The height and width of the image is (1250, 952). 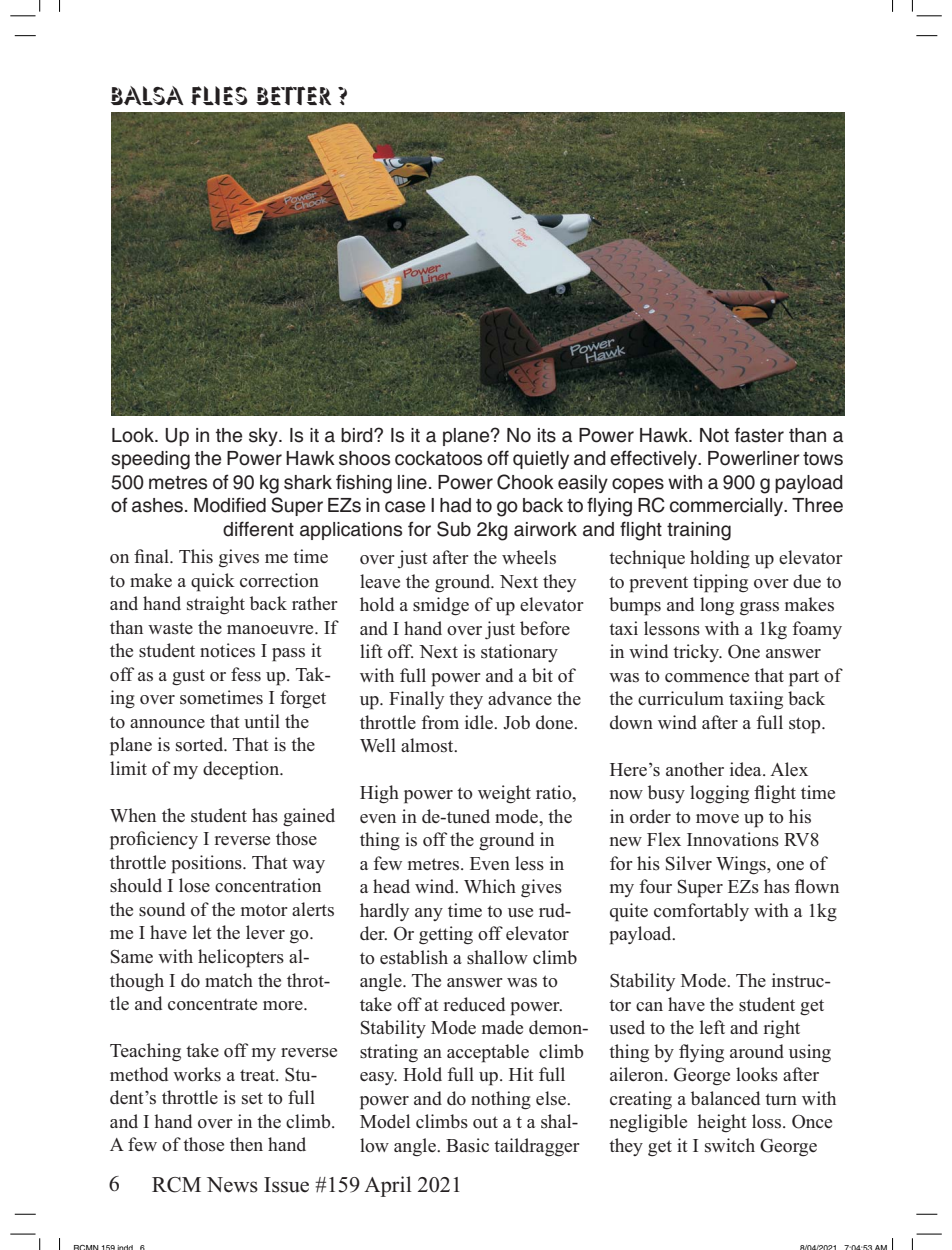 What do you see at coordinates (759, 435) in the image?
I see `faster` at bounding box center [759, 435].
